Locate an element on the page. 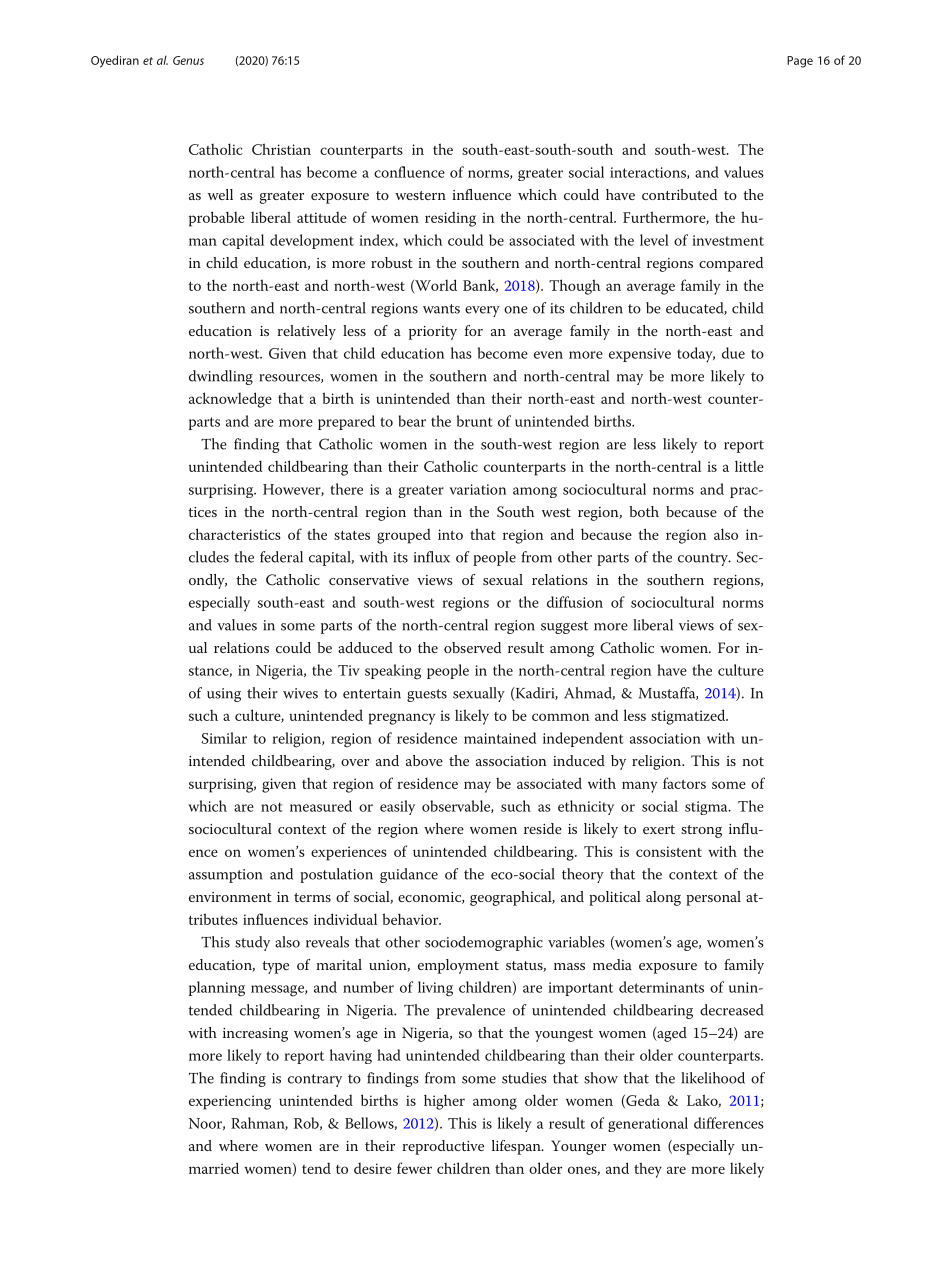 This page has width=952, height=1270. geographical is located at coordinates (512, 898).
